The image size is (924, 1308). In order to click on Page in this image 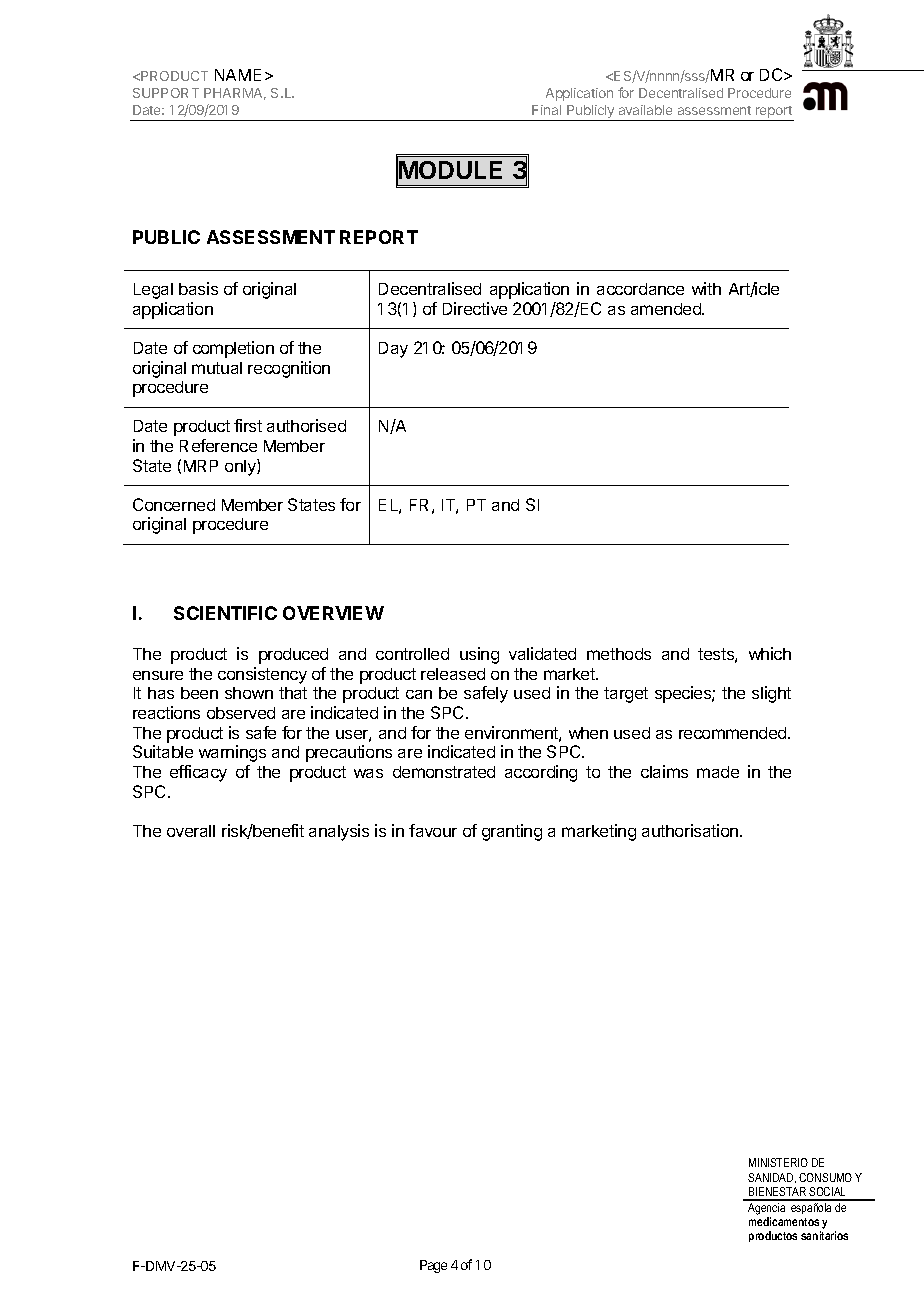, I will do `click(433, 1266)`.
